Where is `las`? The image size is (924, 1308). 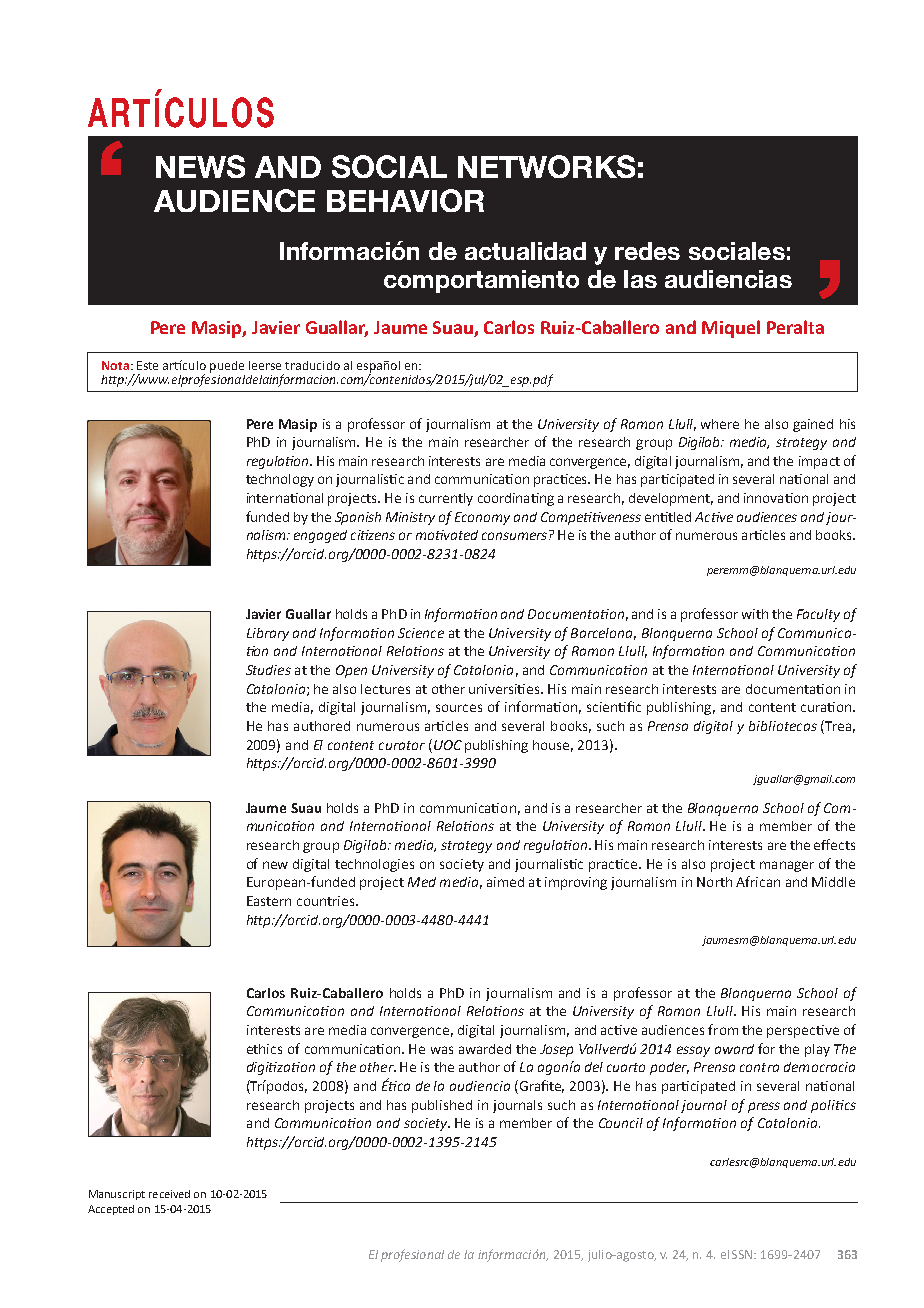
las is located at coordinates (640, 279).
